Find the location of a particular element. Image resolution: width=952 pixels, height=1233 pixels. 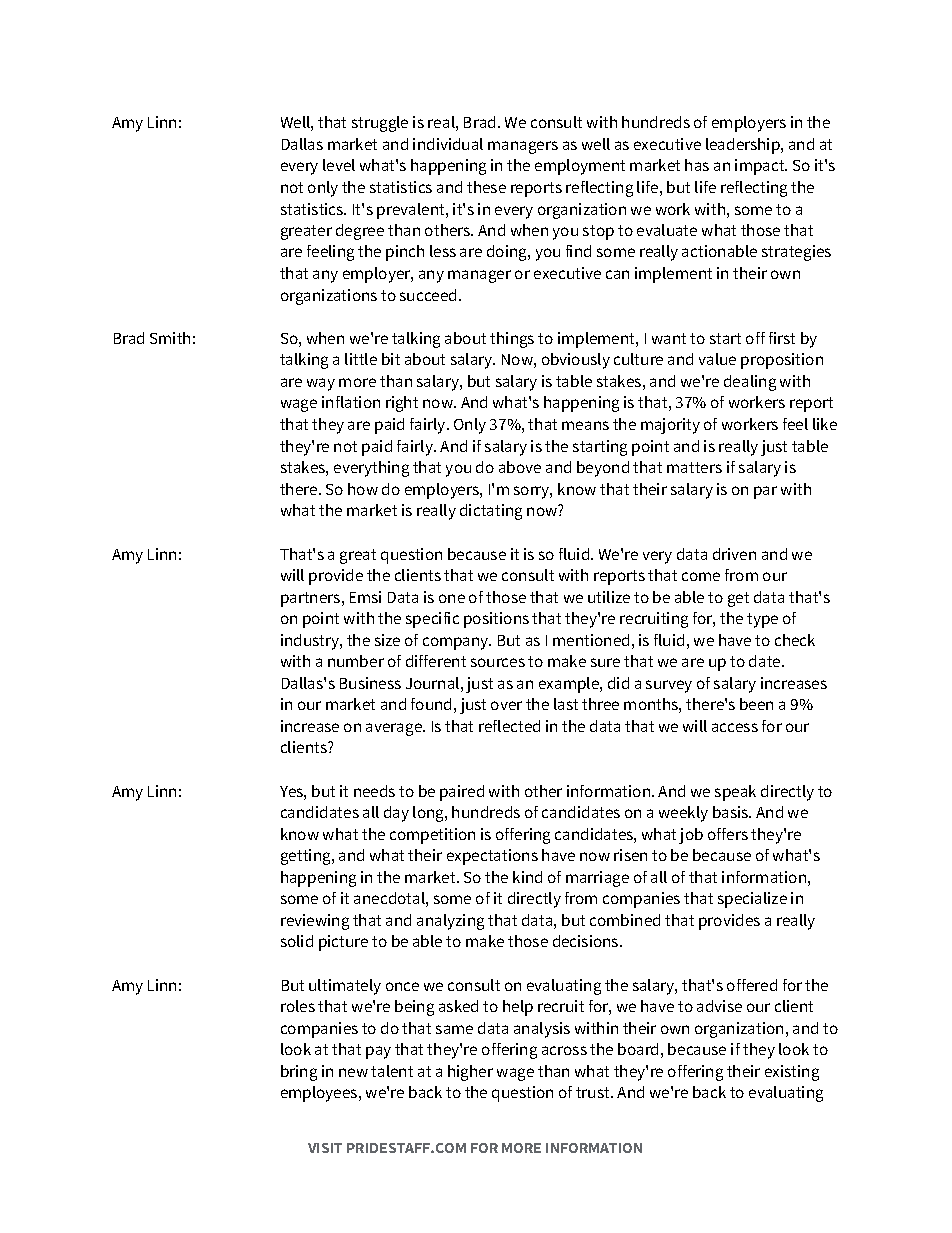

specialize is located at coordinates (752, 900).
